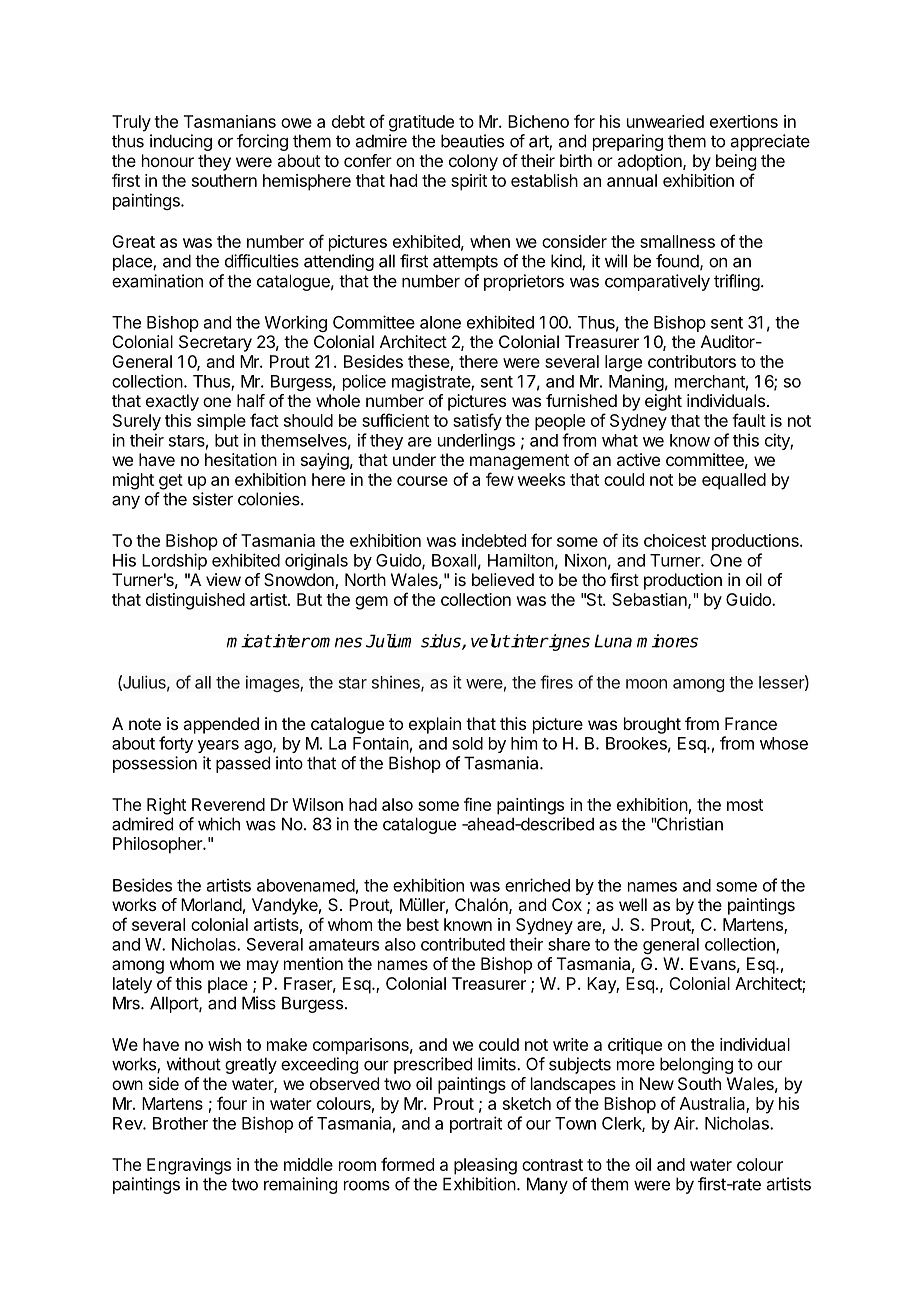  I want to click on sister, so click(213, 499).
